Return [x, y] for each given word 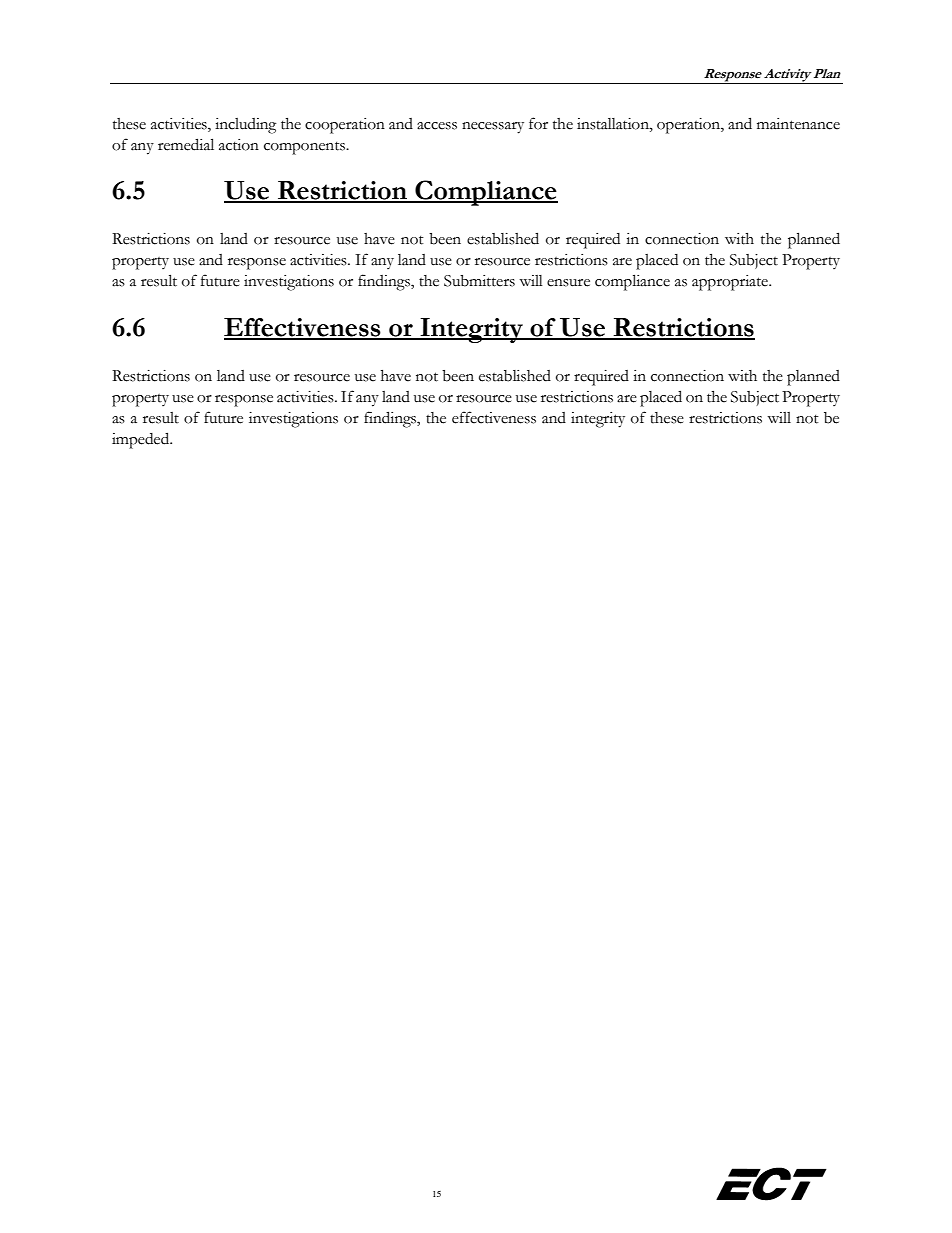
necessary [493, 128]
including [245, 126]
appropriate [731, 283]
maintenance [798, 124]
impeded [142, 440]
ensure [568, 283]
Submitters [479, 281]
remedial [186, 144]
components [305, 148]
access [437, 126]
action [239, 145]
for [538, 123]
